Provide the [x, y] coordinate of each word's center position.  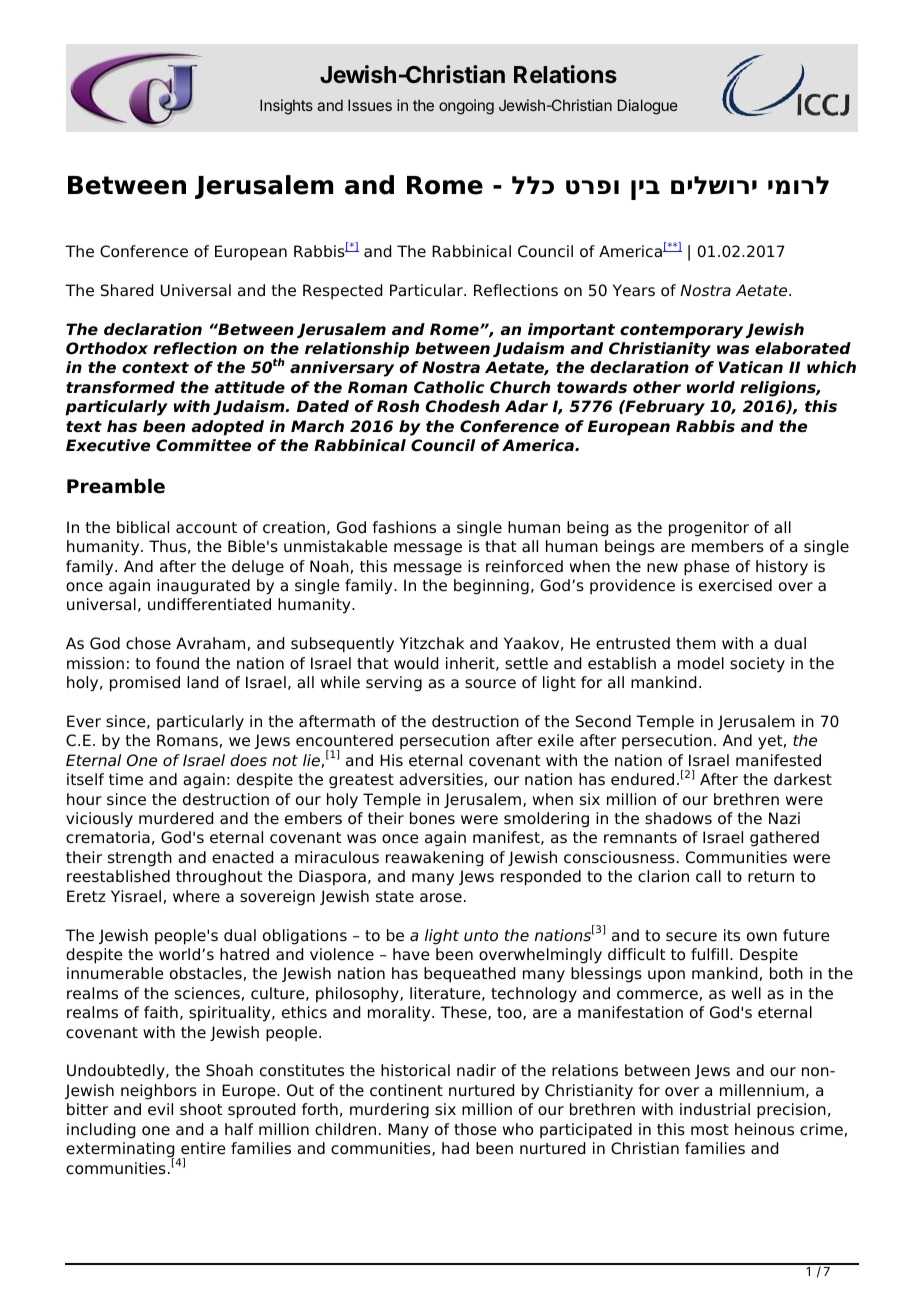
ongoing [466, 107]
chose [148, 643]
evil [160, 1109]
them [696, 643]
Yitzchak [432, 643]
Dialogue [648, 107]
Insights [286, 107]
